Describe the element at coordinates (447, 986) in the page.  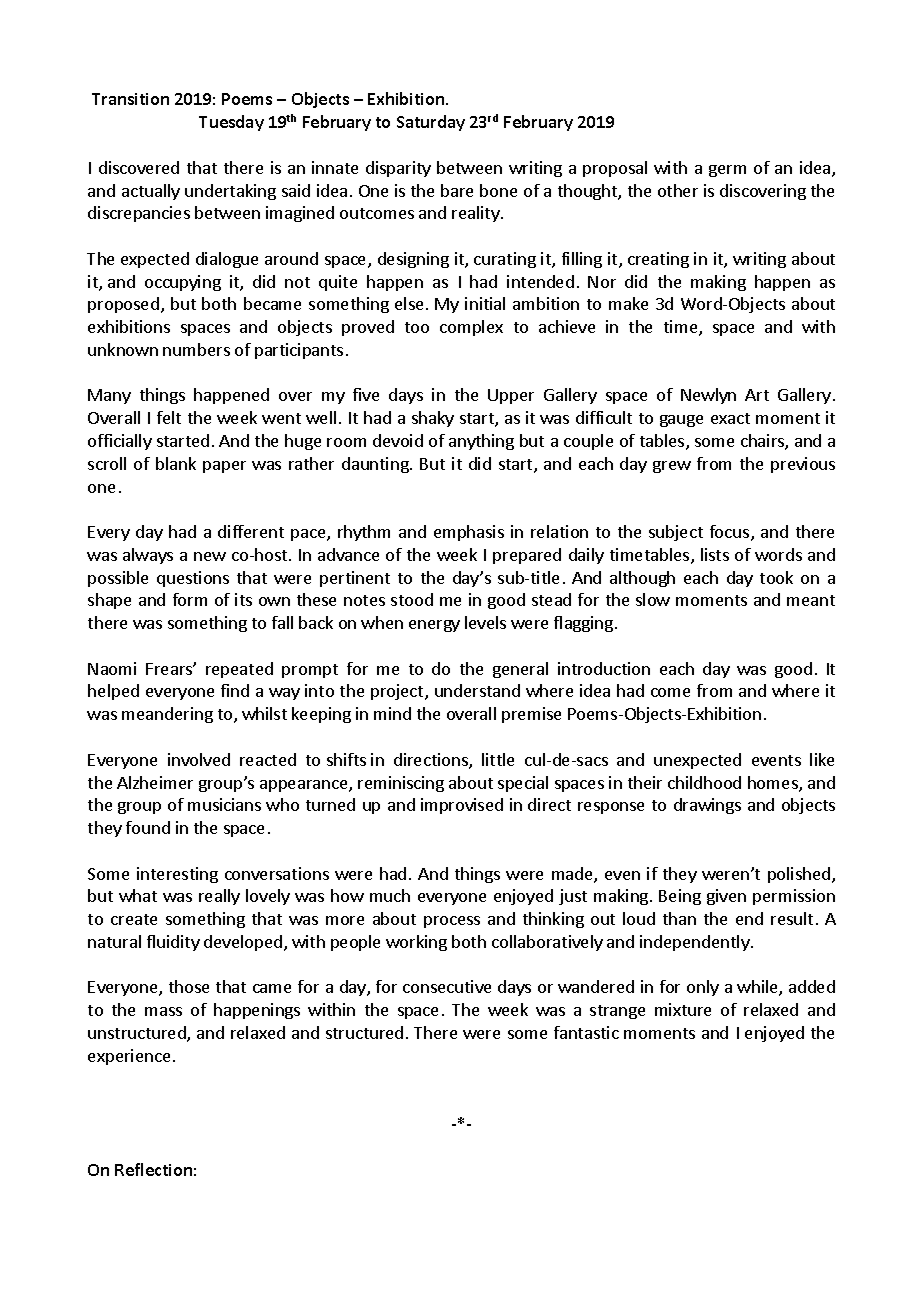
I see `consecutive` at that location.
